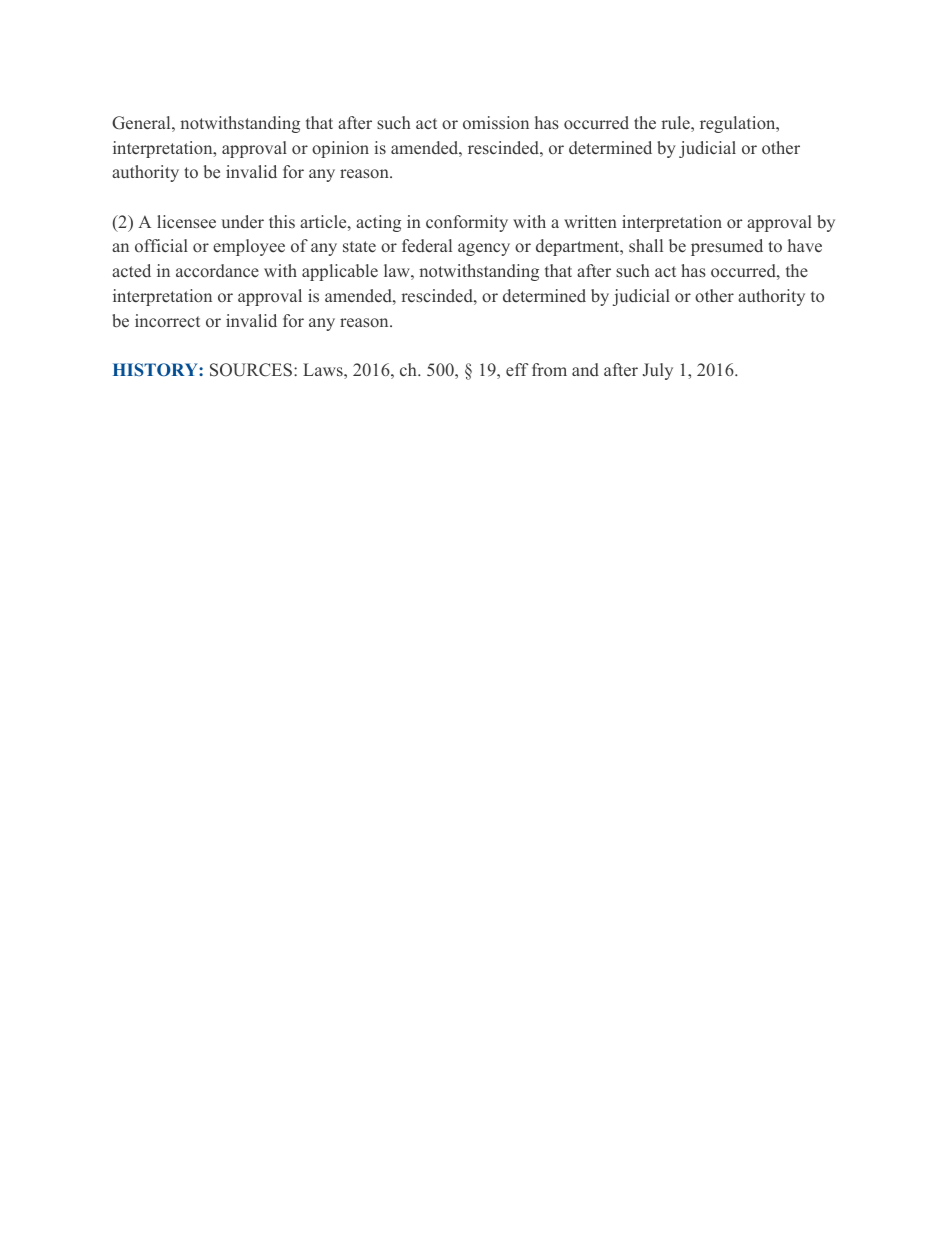 The image size is (952, 1233). I want to click on licensee, so click(186, 222).
